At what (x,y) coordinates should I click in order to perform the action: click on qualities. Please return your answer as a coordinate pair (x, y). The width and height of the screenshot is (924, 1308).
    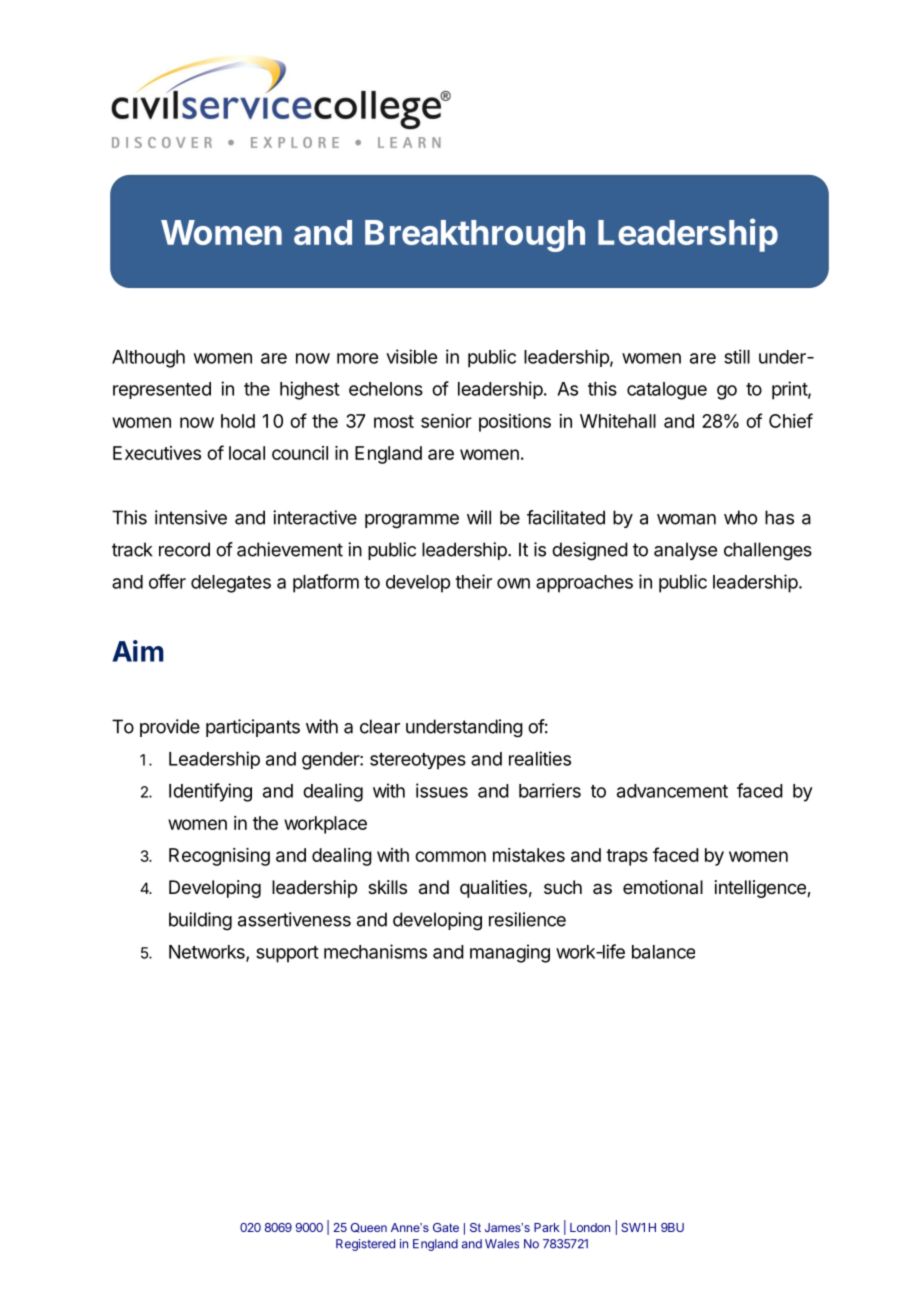
    Looking at the image, I should click on (493, 889).
